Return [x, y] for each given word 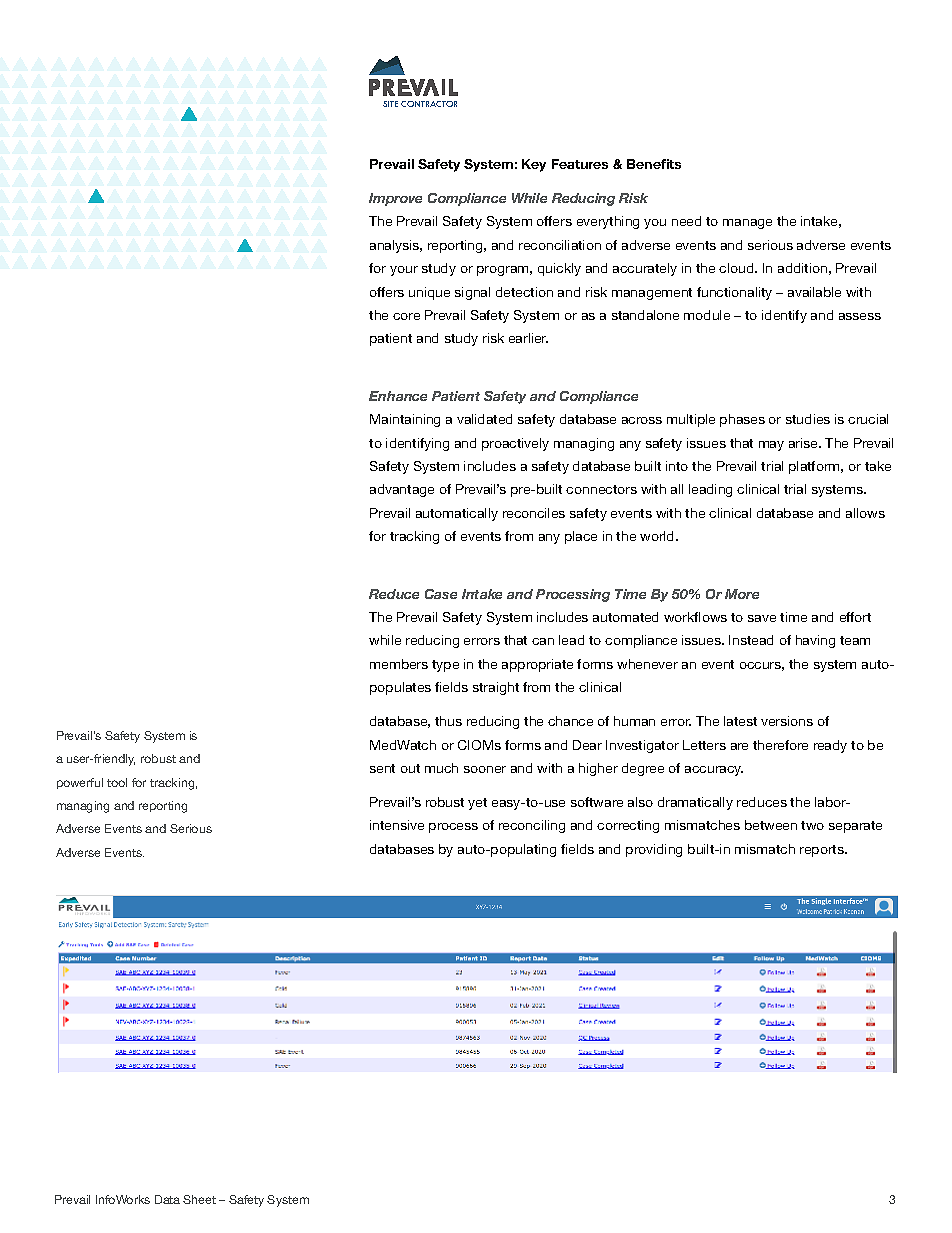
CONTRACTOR [429, 104]
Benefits [654, 164]
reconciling [532, 826]
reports [823, 851]
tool [117, 782]
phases [742, 420]
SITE [390, 104]
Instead [751, 640]
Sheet [199, 1199]
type [445, 666]
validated [484, 419]
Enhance [398, 396]
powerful [80, 783]
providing [654, 850]
